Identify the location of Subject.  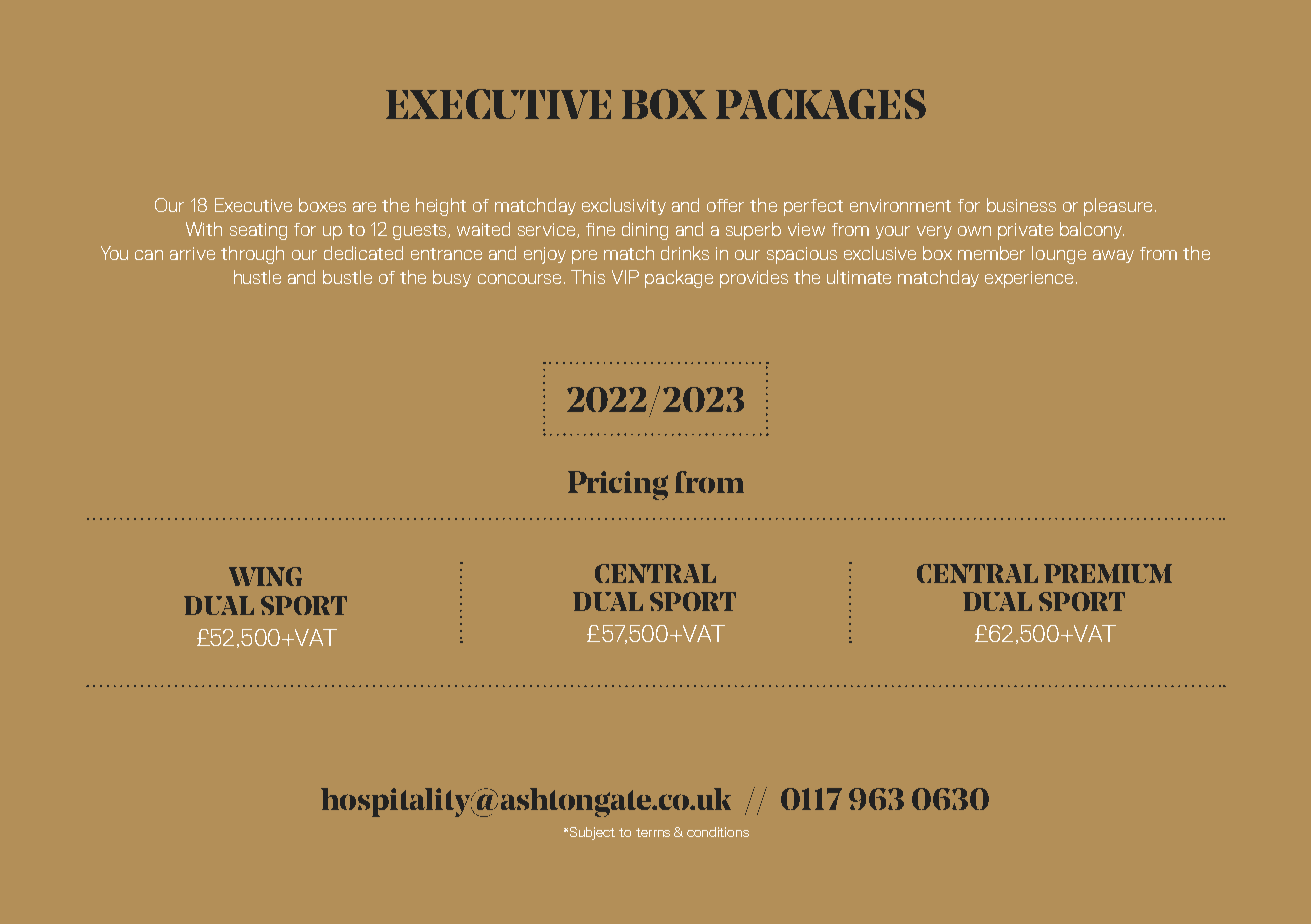
(592, 833).
